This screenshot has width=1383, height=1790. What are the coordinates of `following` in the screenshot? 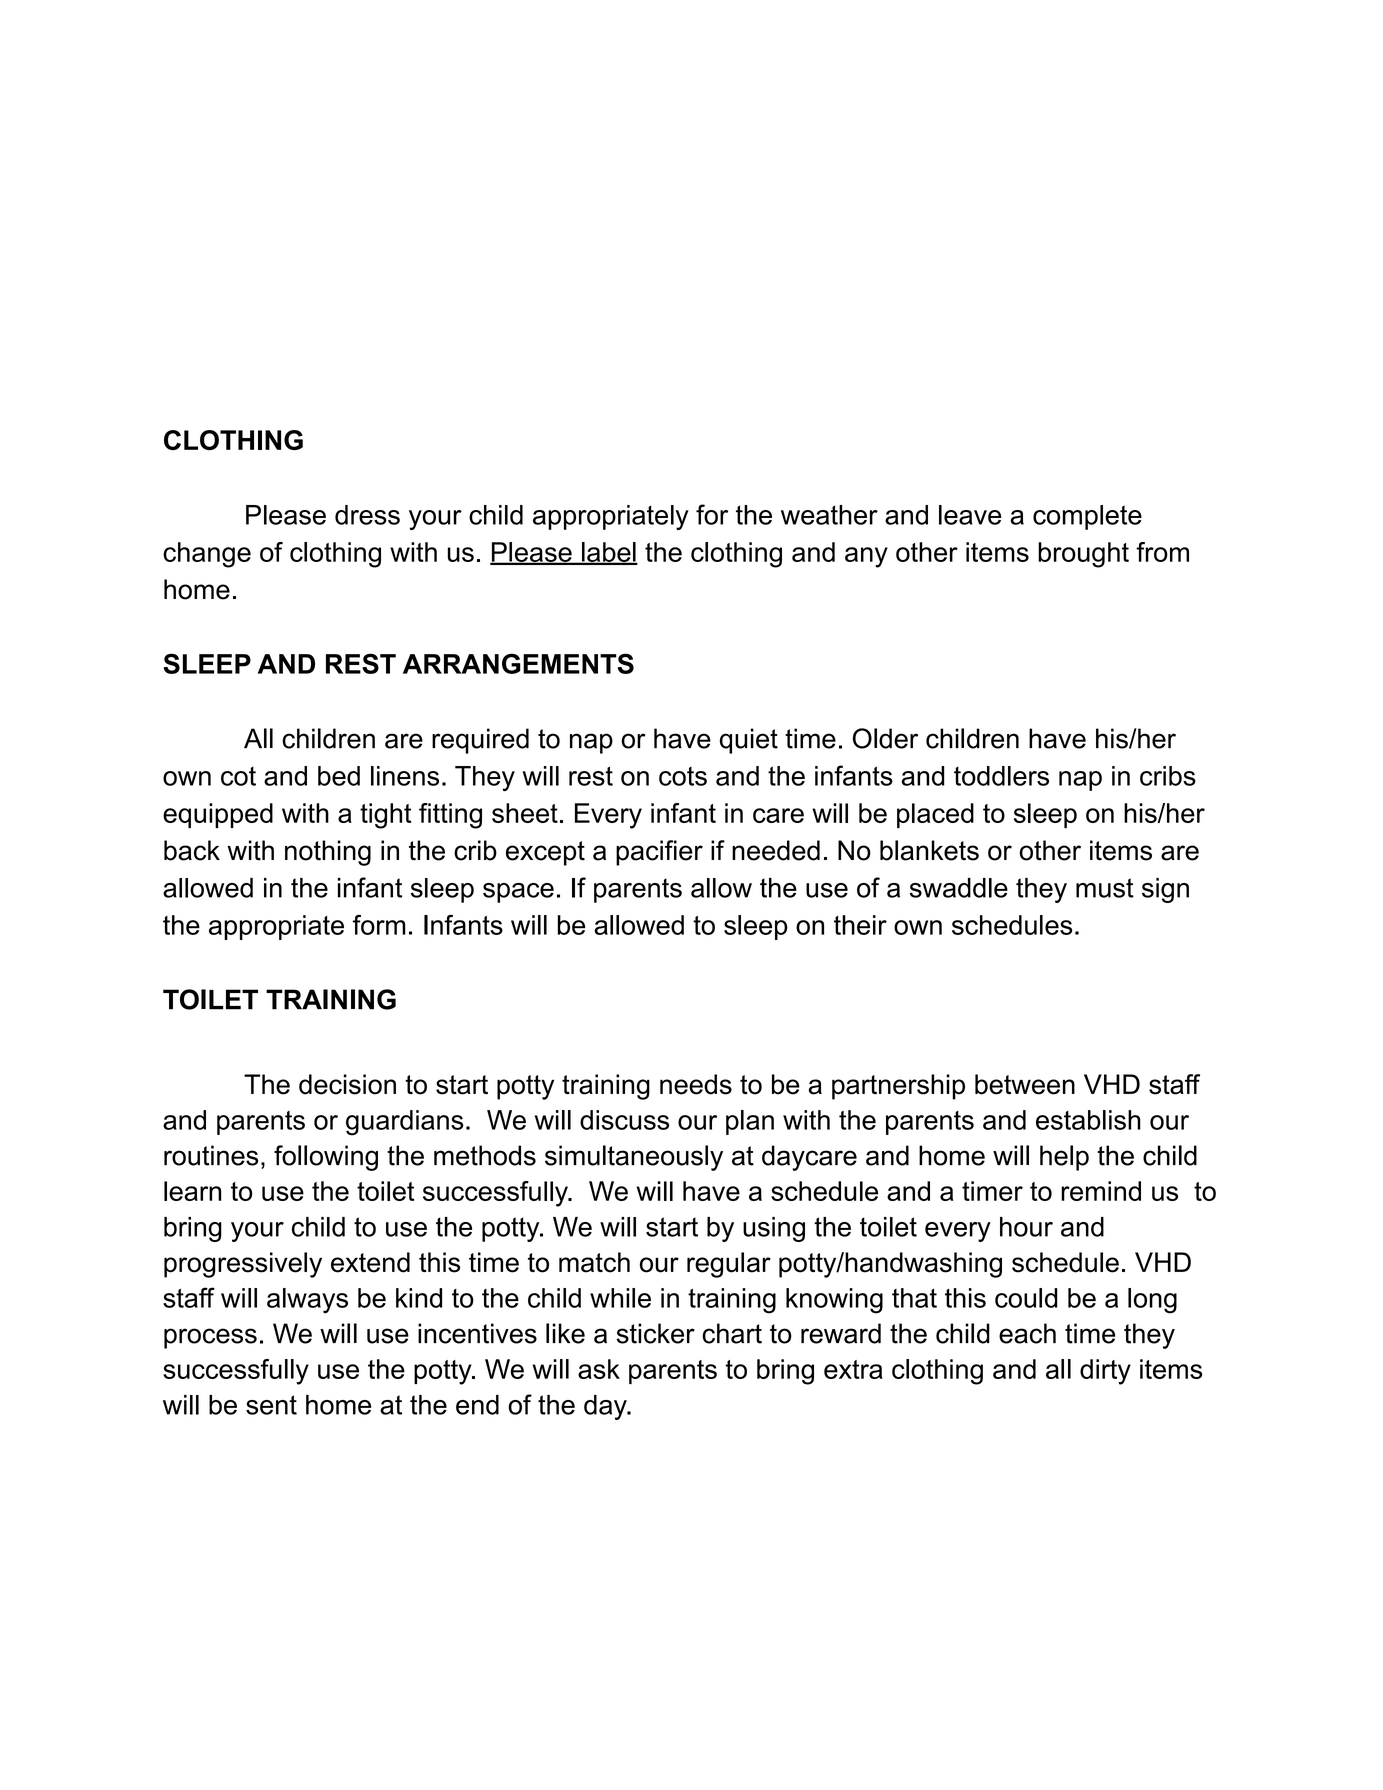 It's located at (326, 1158).
